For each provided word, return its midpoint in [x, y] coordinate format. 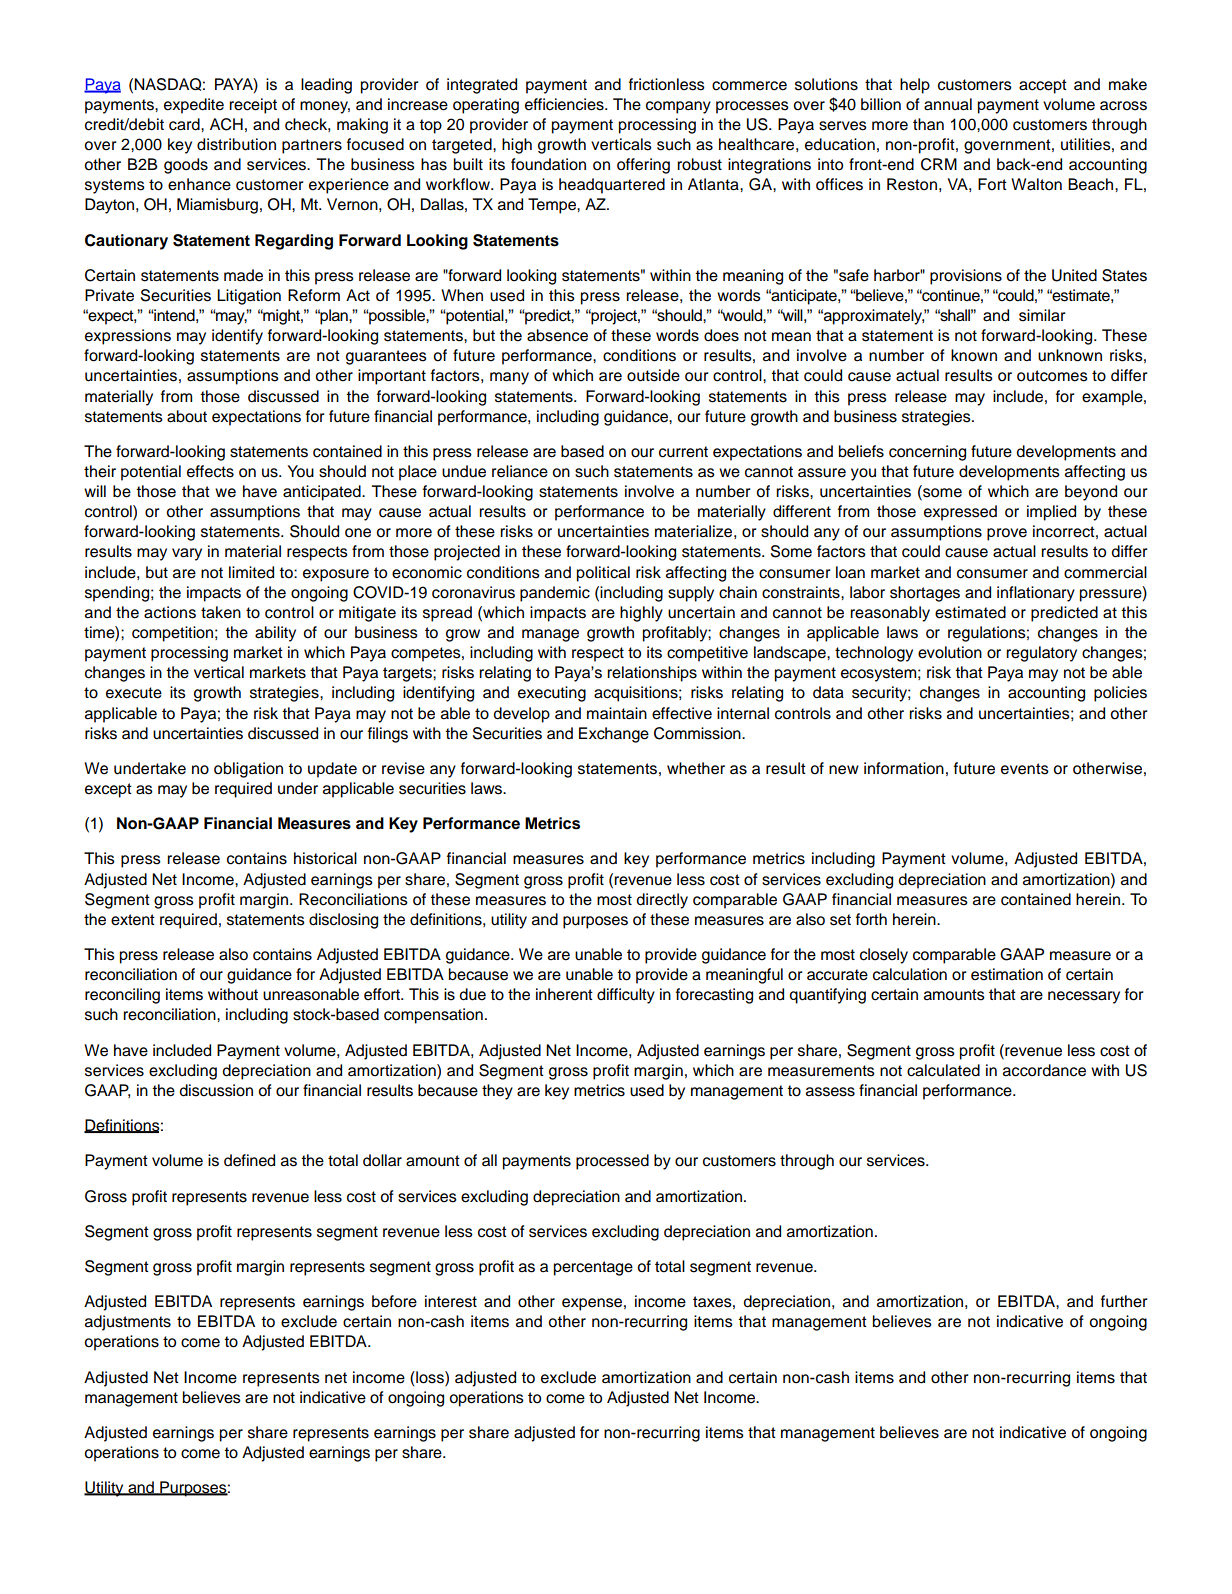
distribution [236, 144]
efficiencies [565, 104]
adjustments [128, 1323]
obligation [248, 770]
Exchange [614, 735]
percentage [593, 1268]
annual [948, 104]
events [1025, 769]
